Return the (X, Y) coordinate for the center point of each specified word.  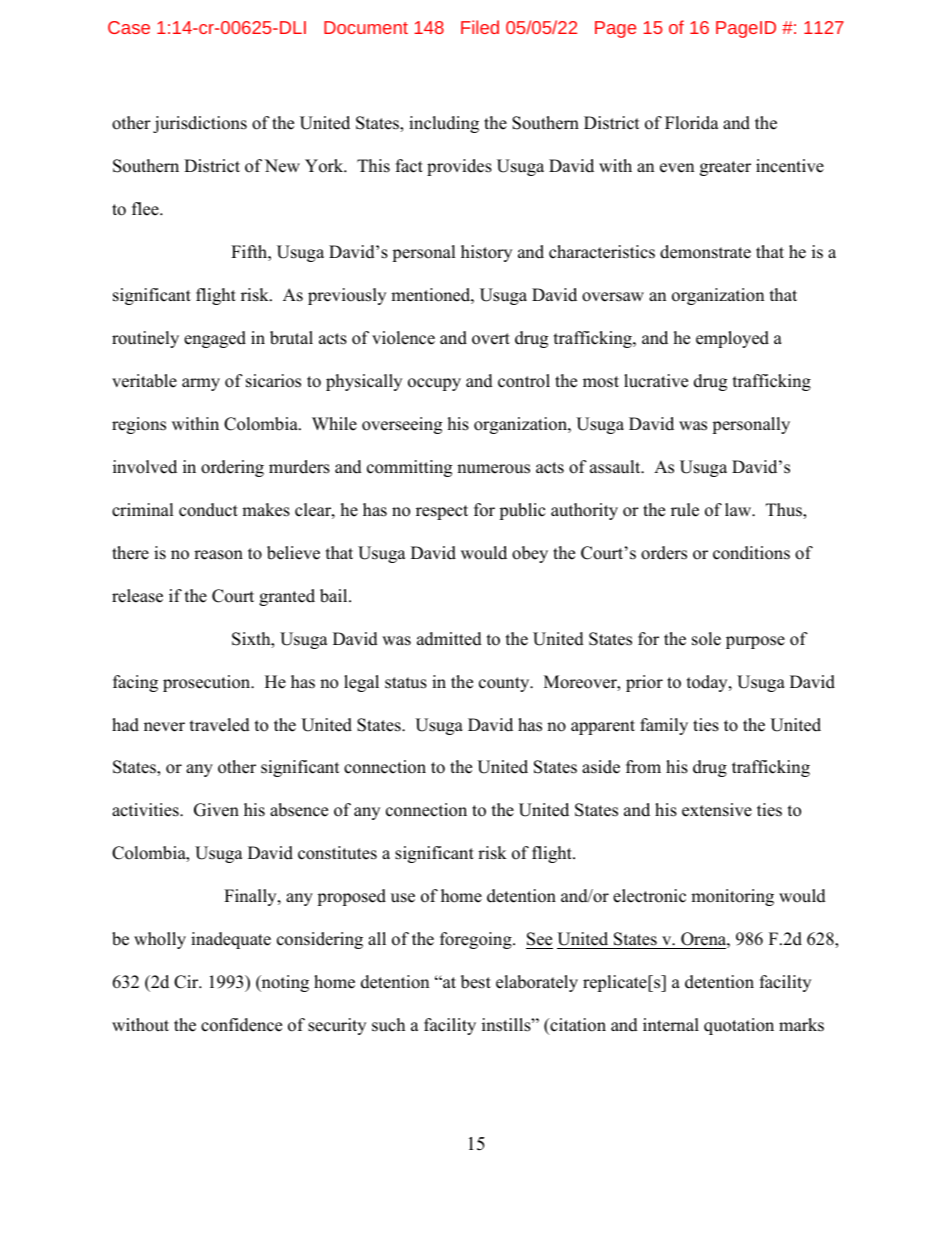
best (476, 982)
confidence (241, 1025)
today (708, 683)
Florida (692, 123)
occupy (434, 384)
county (505, 684)
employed (732, 339)
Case (129, 27)
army (201, 384)
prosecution (208, 683)
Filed (480, 27)
